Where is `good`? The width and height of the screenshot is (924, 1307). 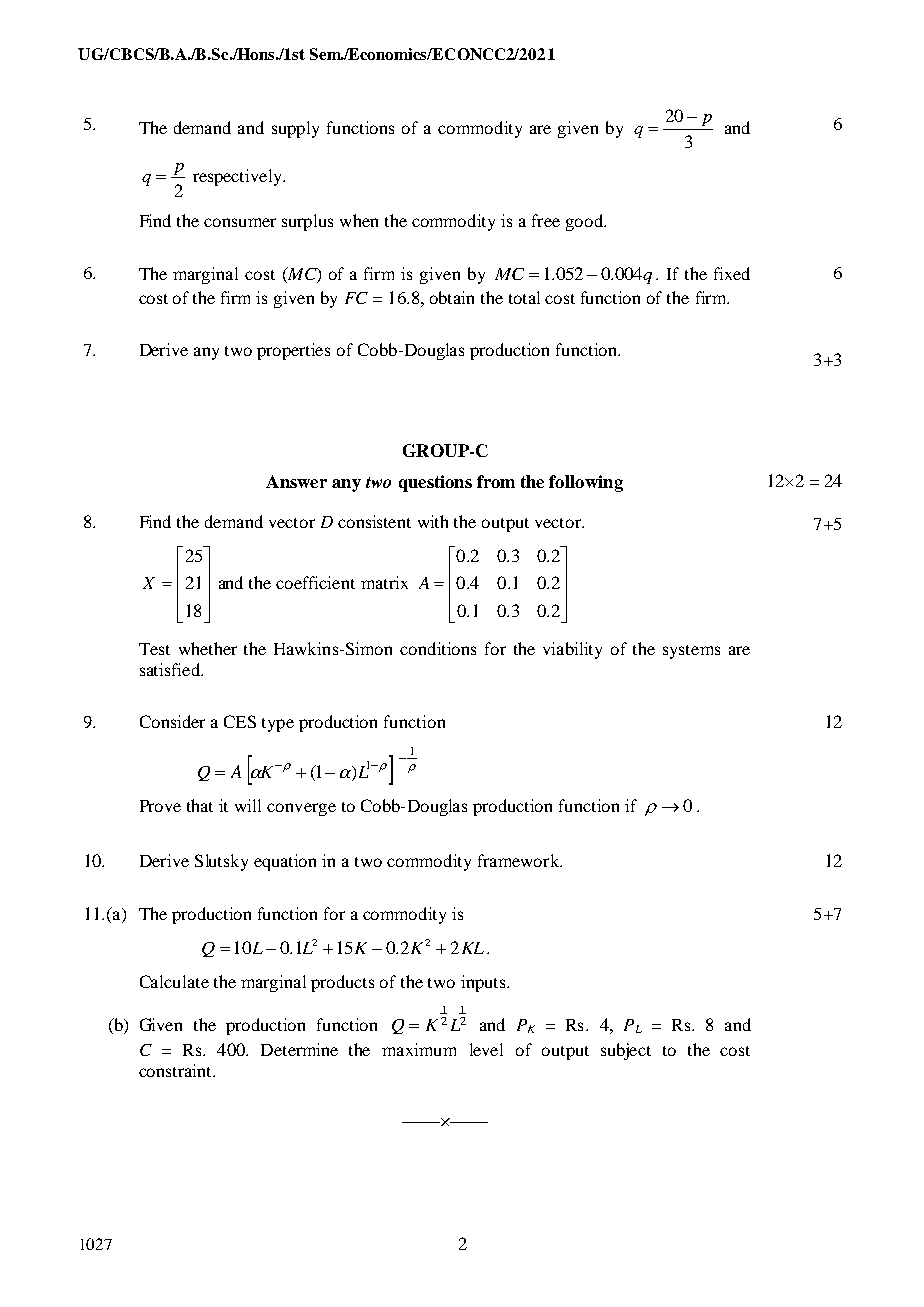
good is located at coordinates (585, 222).
